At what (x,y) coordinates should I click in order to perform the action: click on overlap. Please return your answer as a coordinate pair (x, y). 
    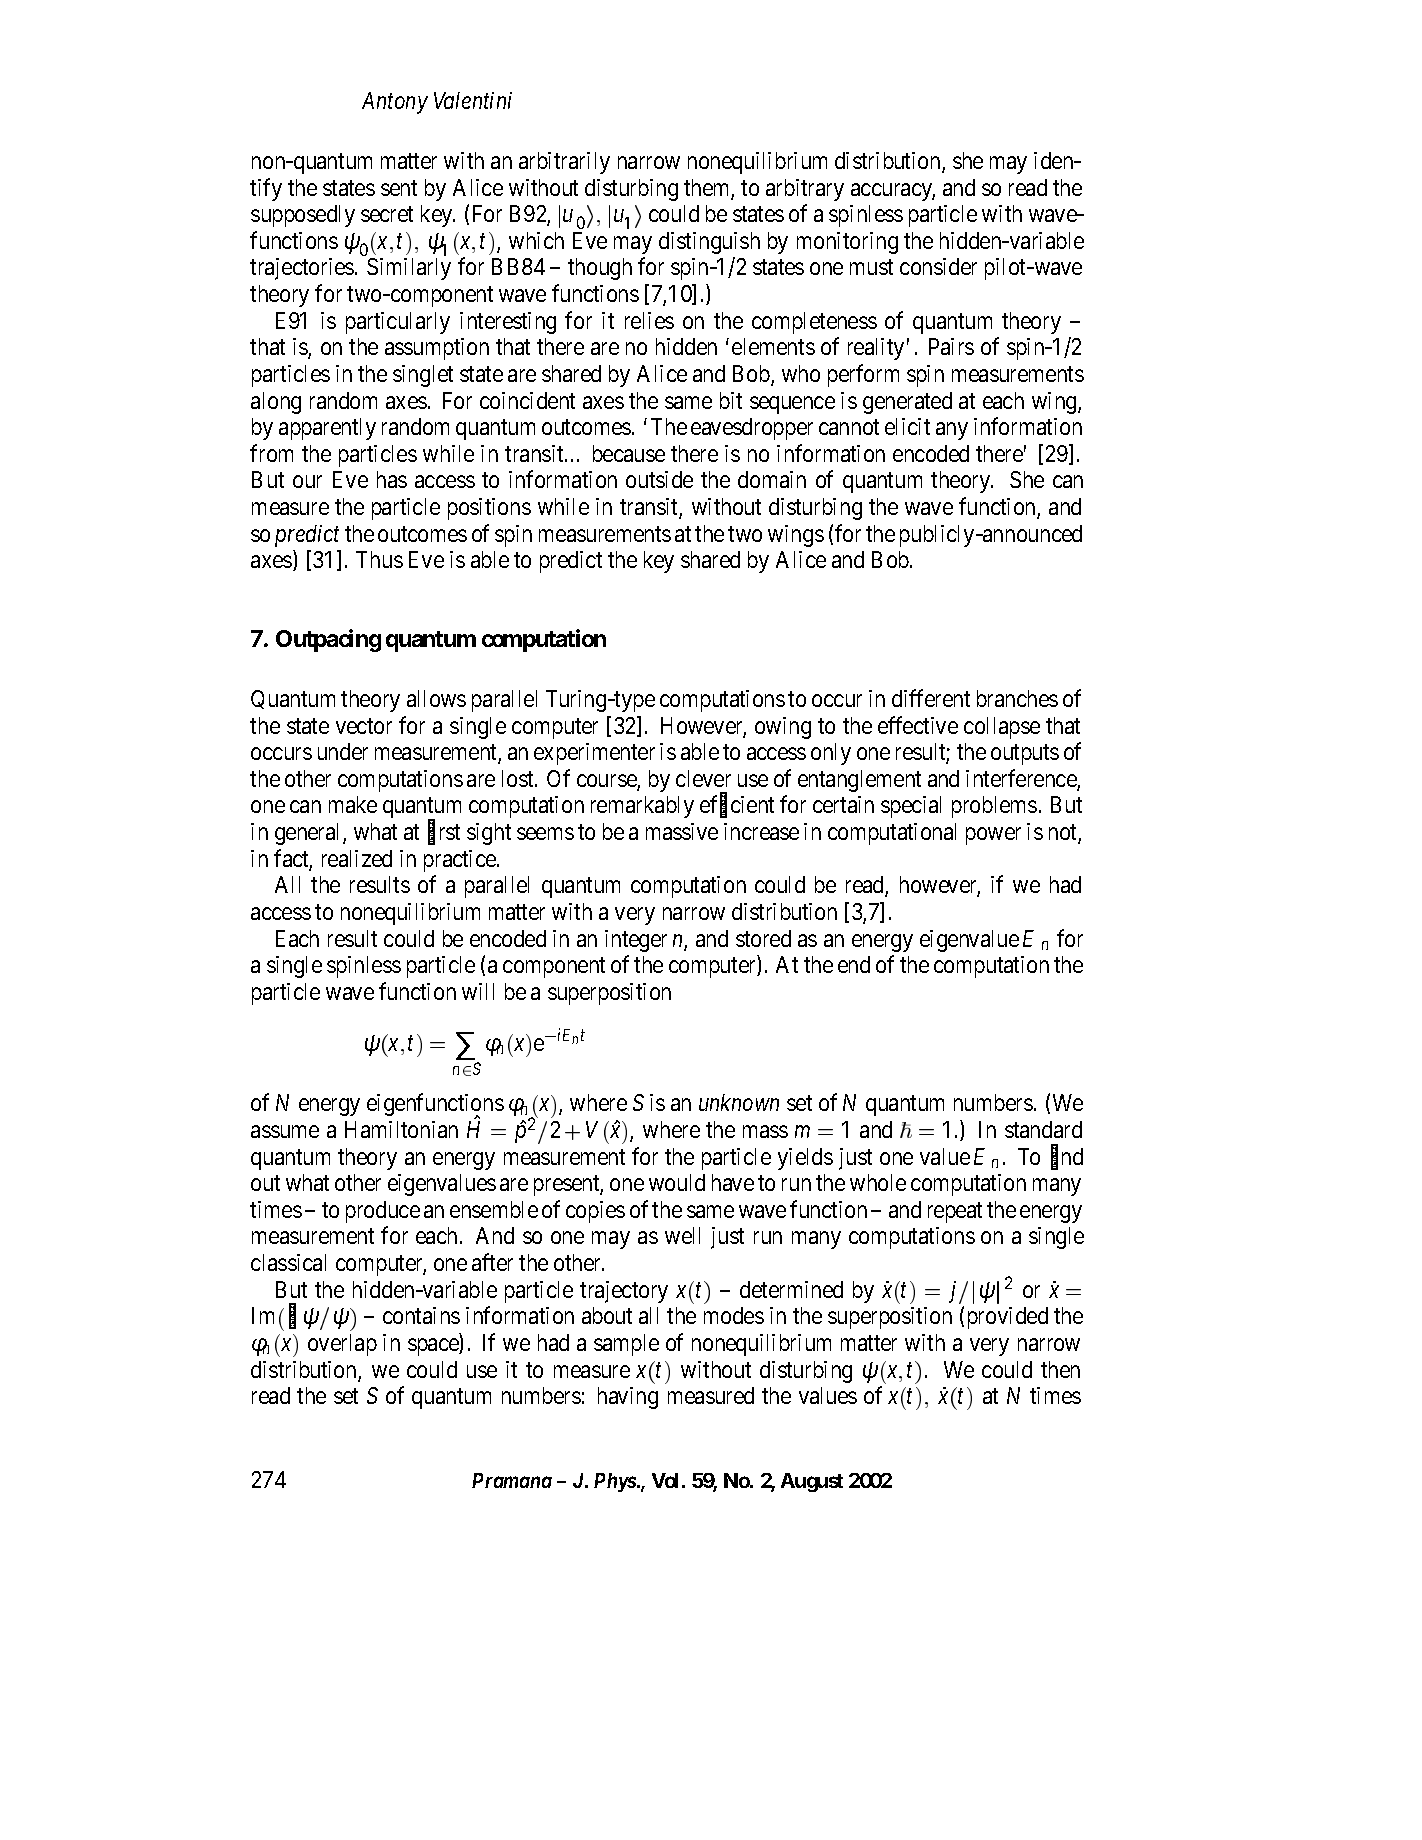
    Looking at the image, I should click on (342, 1345).
